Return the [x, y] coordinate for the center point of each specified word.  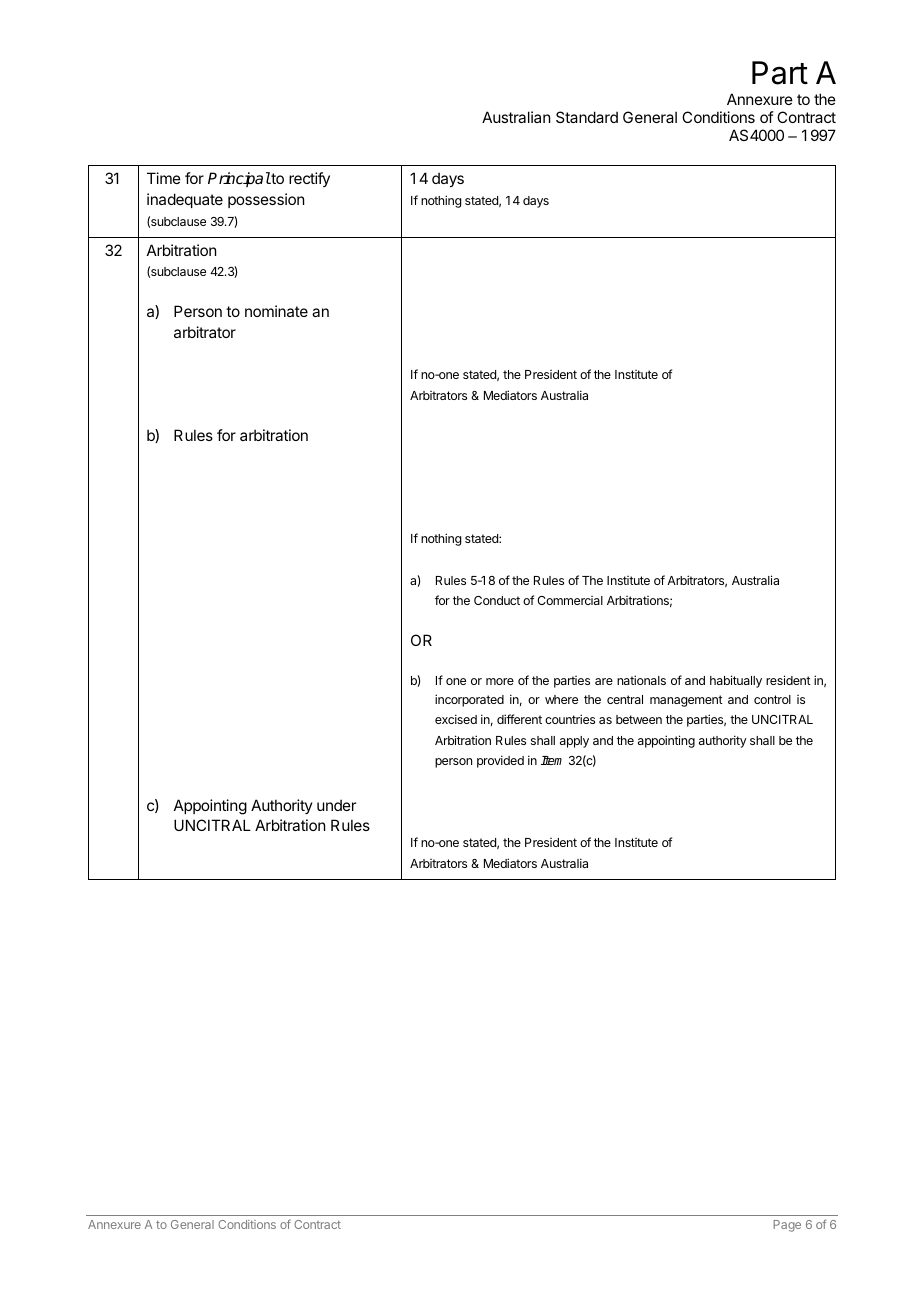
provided [500, 761]
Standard [587, 117]
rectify [309, 179]
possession [266, 200]
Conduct [497, 600]
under [336, 805]
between [639, 719]
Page [787, 1226]
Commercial [570, 600]
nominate [276, 311]
